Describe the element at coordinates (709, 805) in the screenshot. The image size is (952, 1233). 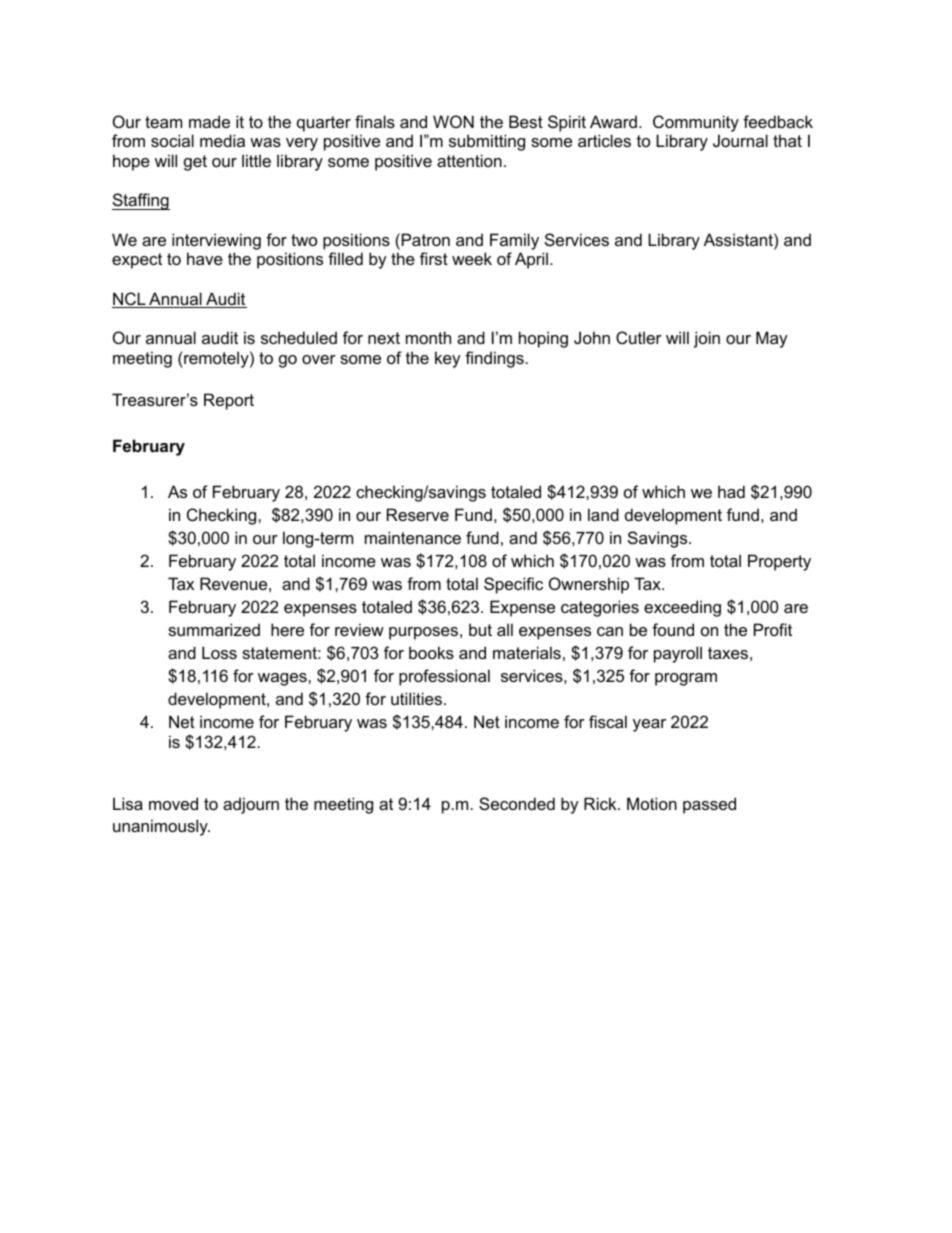
I see `passed` at that location.
